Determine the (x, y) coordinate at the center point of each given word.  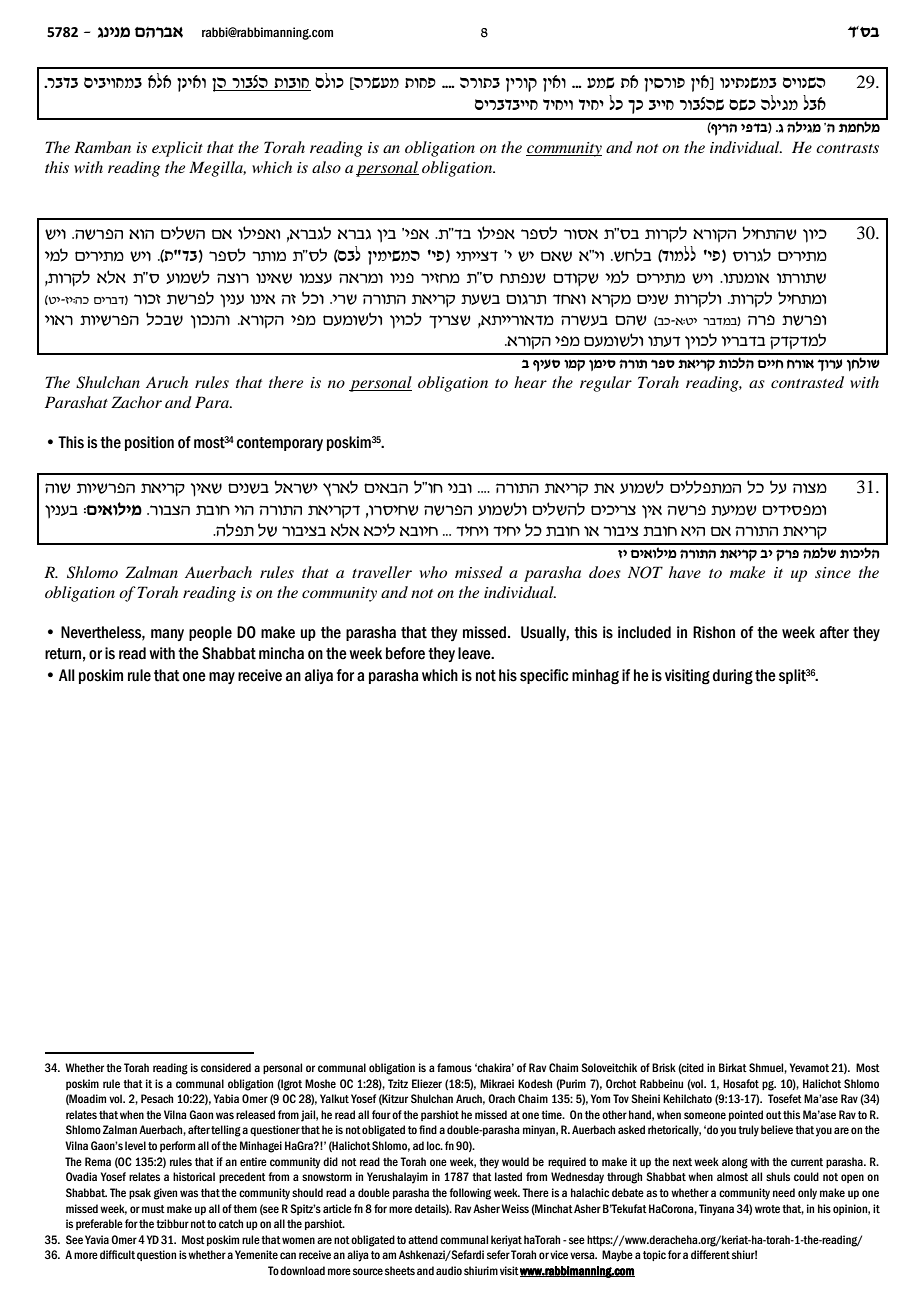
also (326, 167)
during (733, 677)
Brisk (664, 1067)
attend (423, 1239)
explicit (177, 149)
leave (475, 653)
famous (454, 1067)
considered (226, 1067)
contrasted (807, 382)
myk (742, 105)
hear (530, 382)
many (167, 635)
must (153, 1209)
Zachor (136, 402)
